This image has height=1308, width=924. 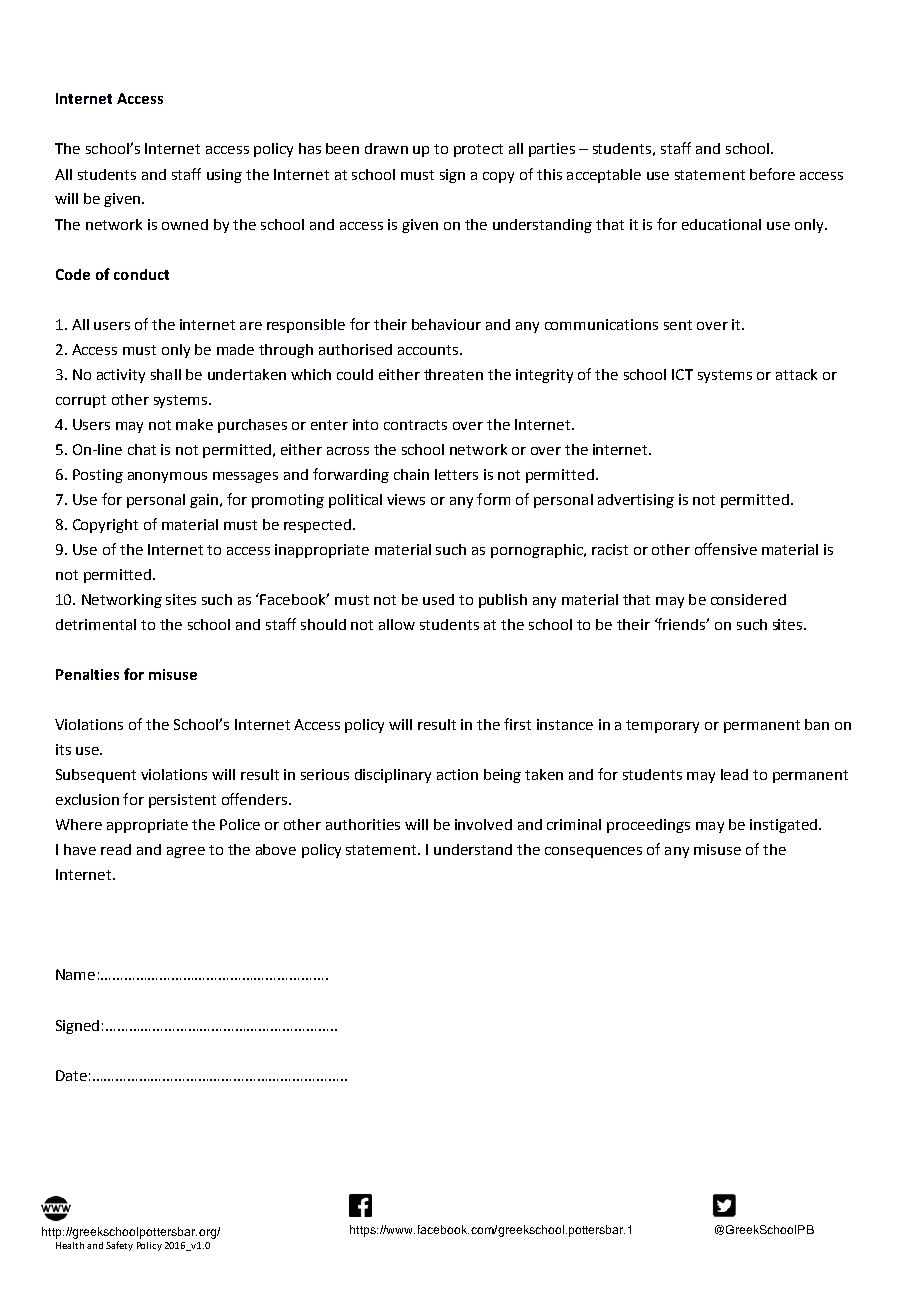 What do you see at coordinates (119, 1246) in the image?
I see `Safety` at bounding box center [119, 1246].
